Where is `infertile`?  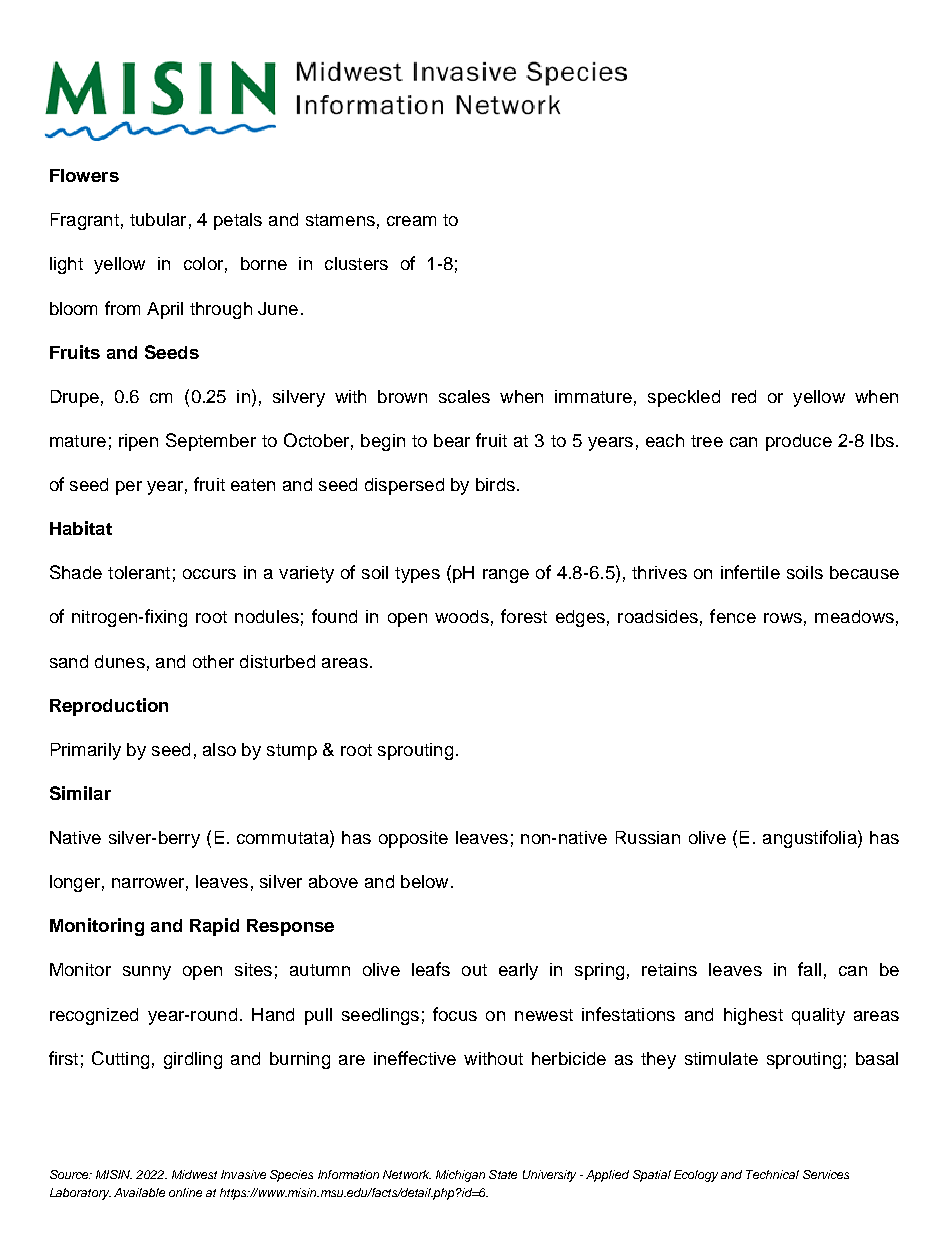 infertile is located at coordinates (750, 572).
